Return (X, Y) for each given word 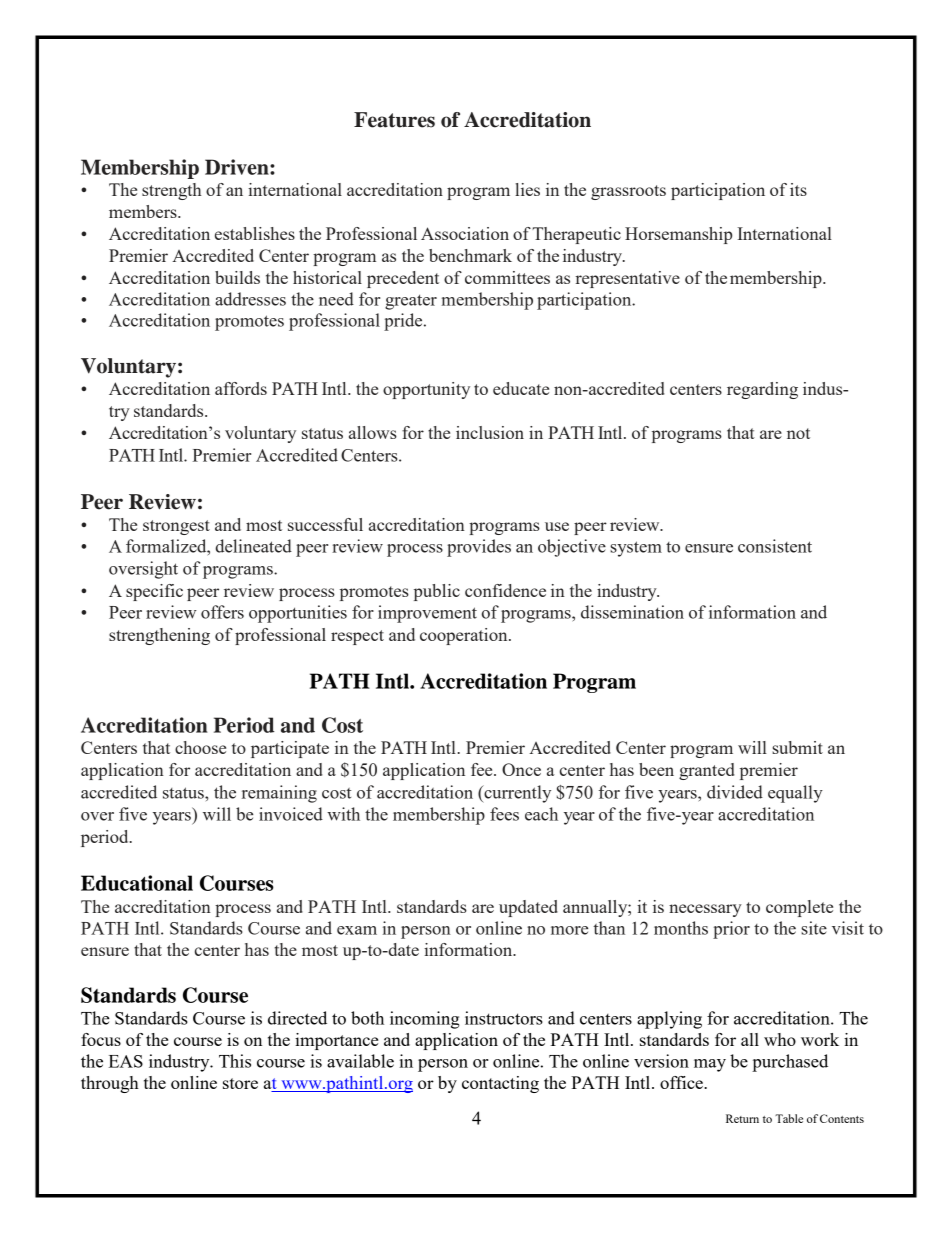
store (240, 1083)
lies (527, 189)
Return (742, 1118)
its (798, 189)
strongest (176, 527)
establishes (255, 233)
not (798, 433)
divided (735, 792)
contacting (500, 1084)
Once (521, 769)
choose (200, 747)
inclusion (490, 432)
